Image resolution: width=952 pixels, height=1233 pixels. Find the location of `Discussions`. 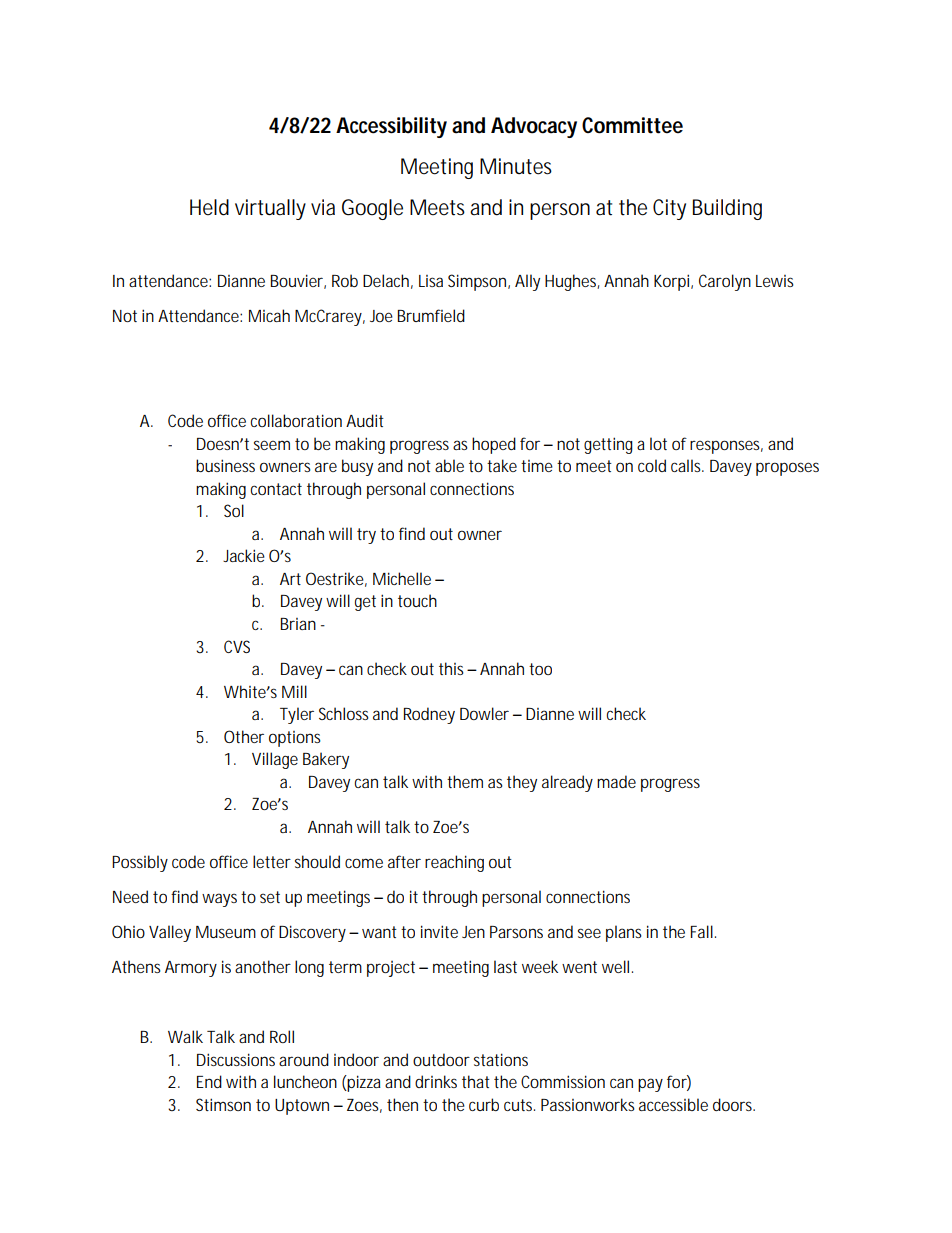

Discussions is located at coordinates (236, 1059).
